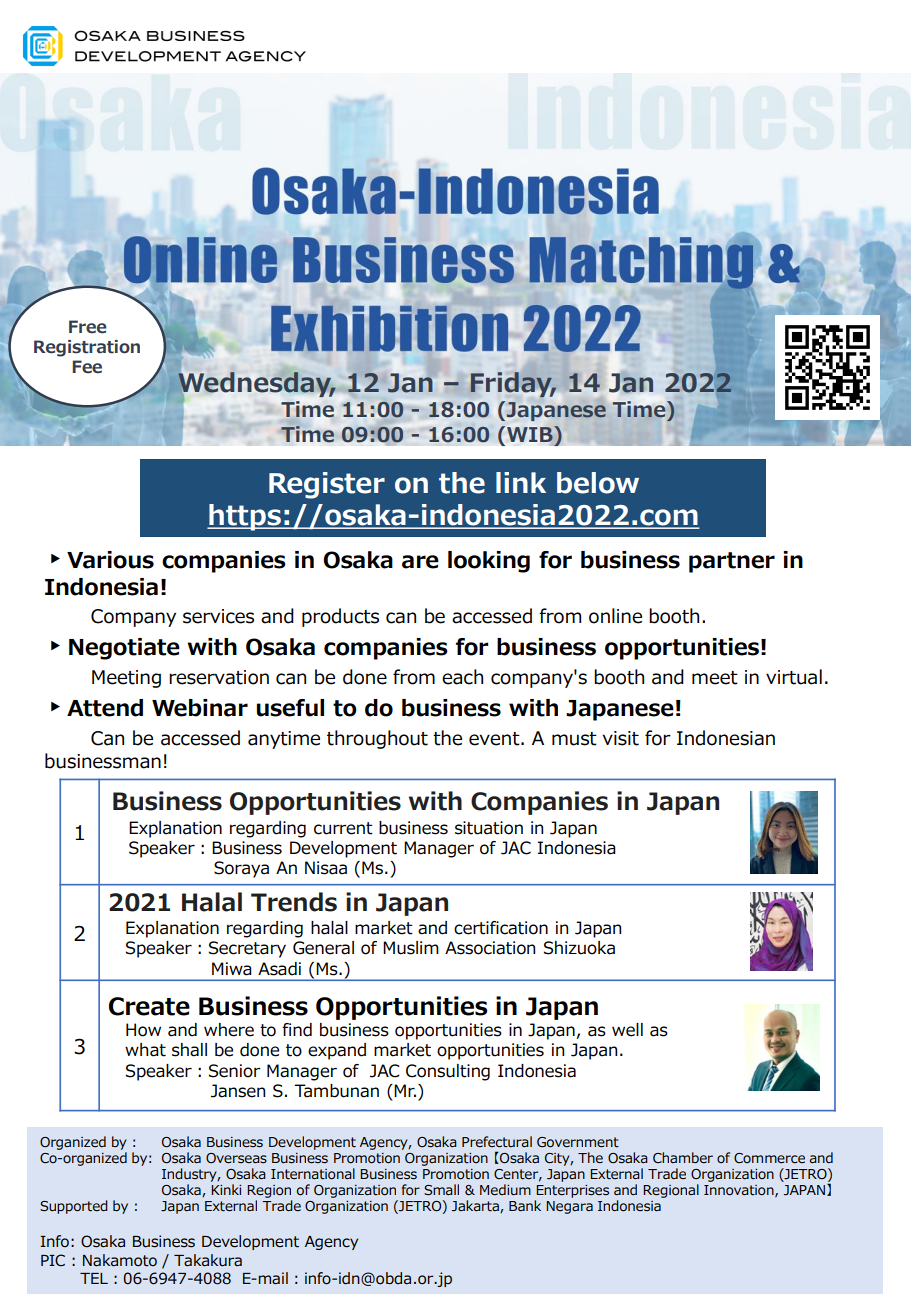 This screenshot has height=1316, width=911. I want to click on situation, so click(489, 828).
